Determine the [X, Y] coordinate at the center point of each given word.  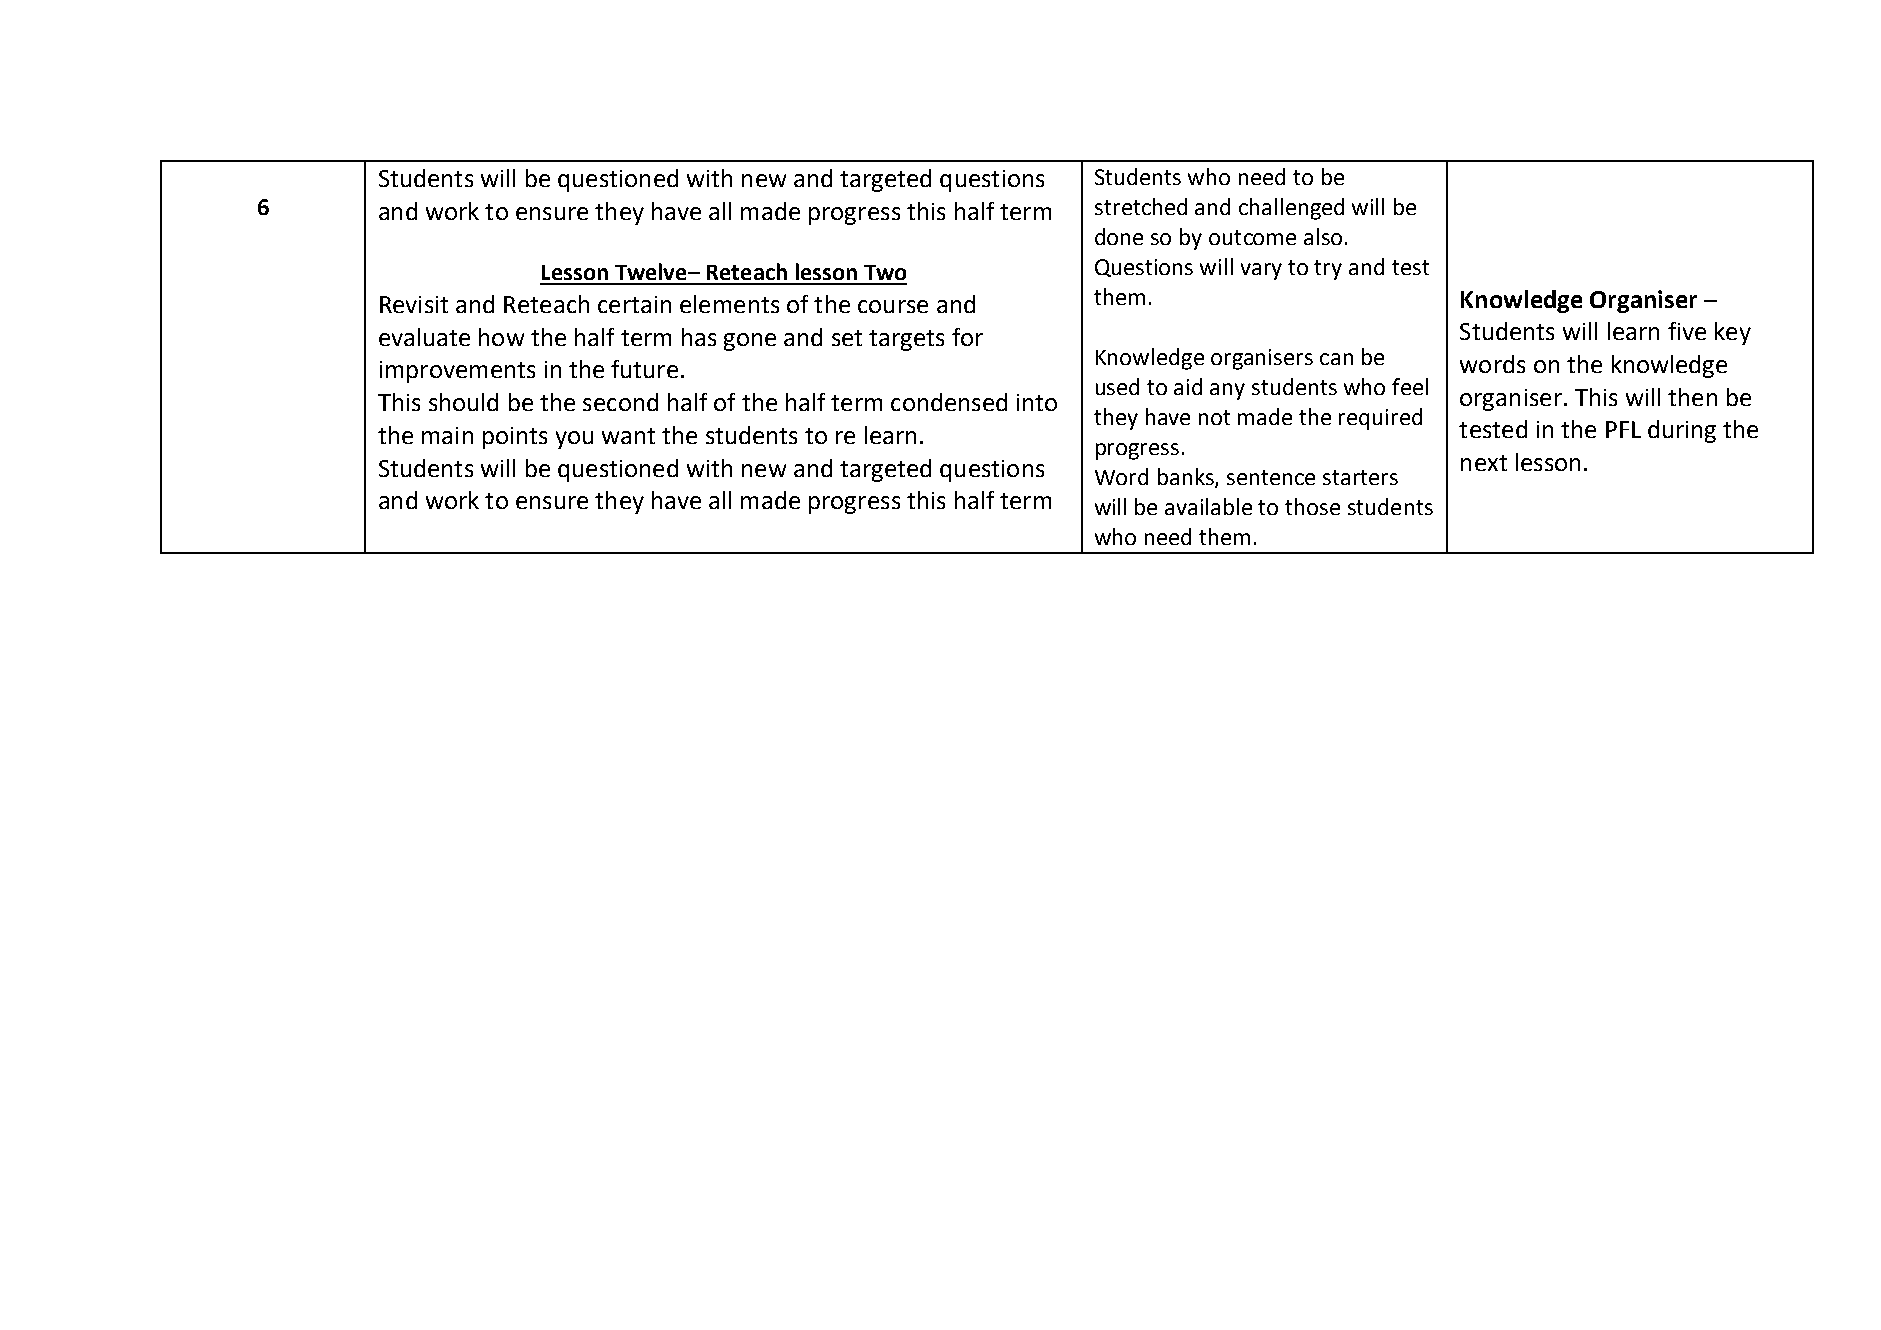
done [1119, 236]
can [1336, 359]
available [1208, 506]
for [967, 337]
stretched [1141, 206]
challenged [1291, 209]
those [1312, 506]
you [574, 440]
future [644, 369]
